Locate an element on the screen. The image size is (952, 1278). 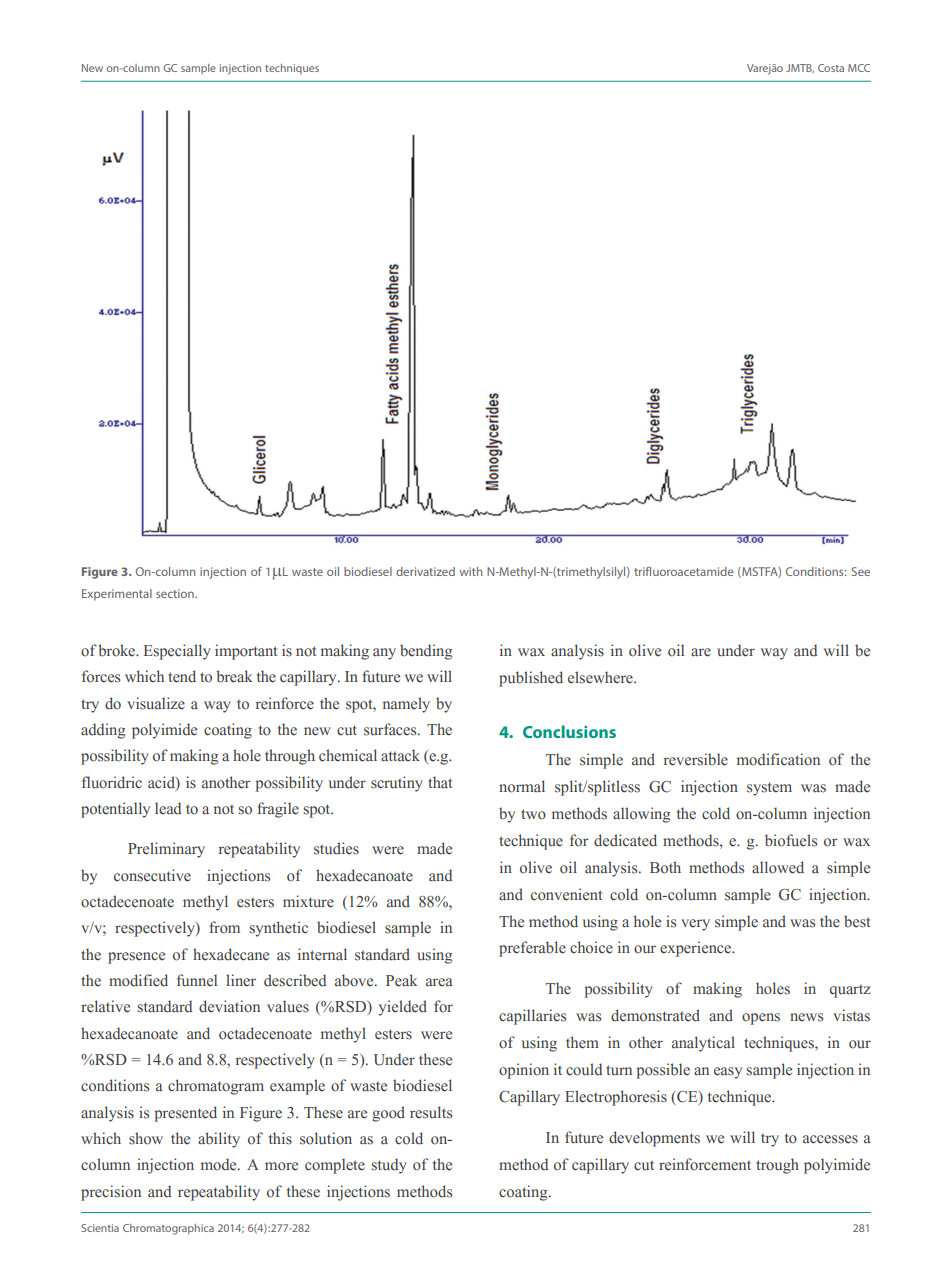
mode is located at coordinates (220, 1164).
